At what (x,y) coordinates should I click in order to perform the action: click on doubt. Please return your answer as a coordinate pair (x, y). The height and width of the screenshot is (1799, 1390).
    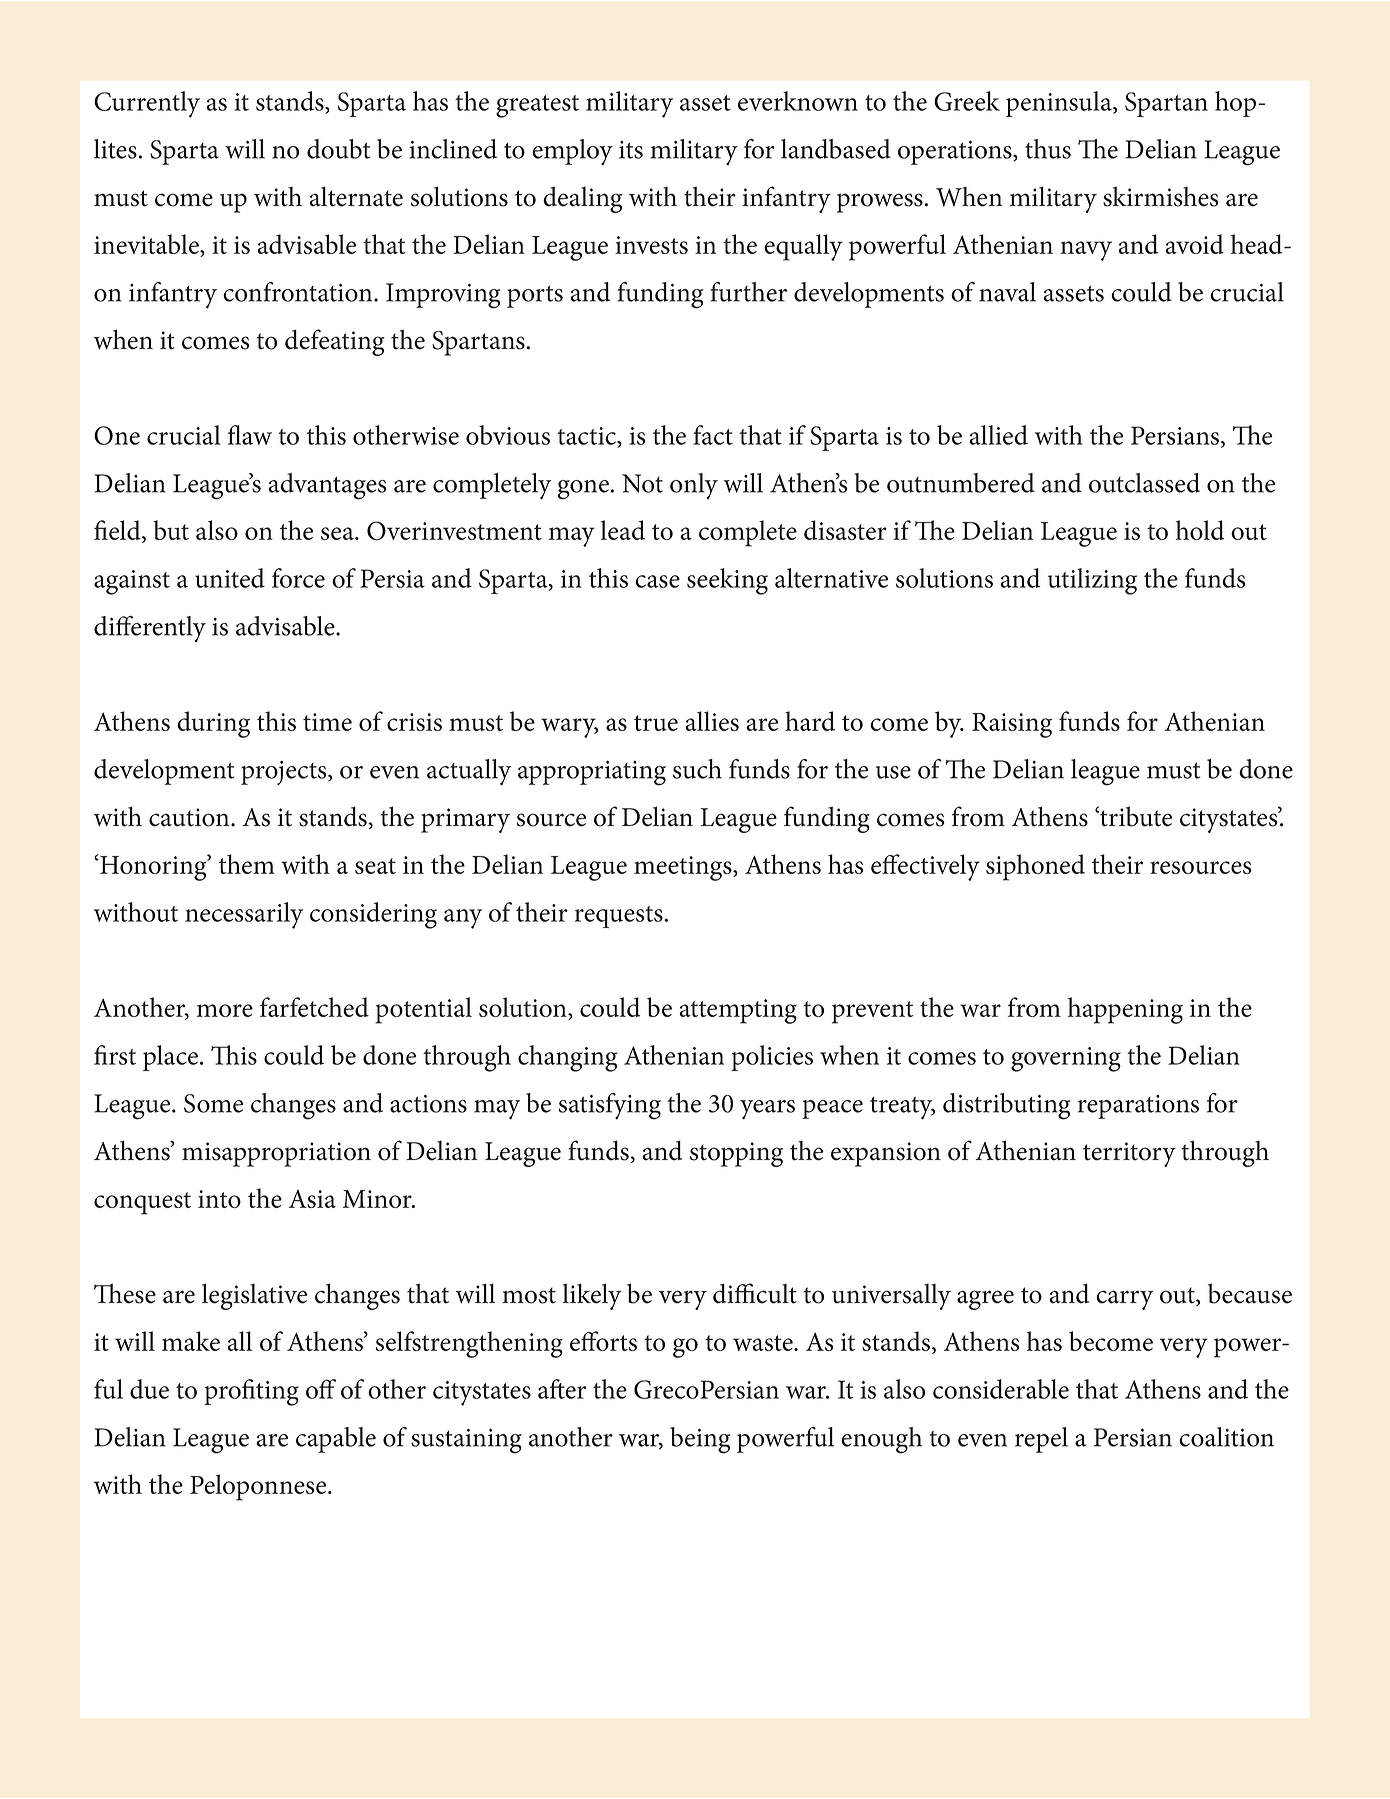
    Looking at the image, I should click on (338, 149).
